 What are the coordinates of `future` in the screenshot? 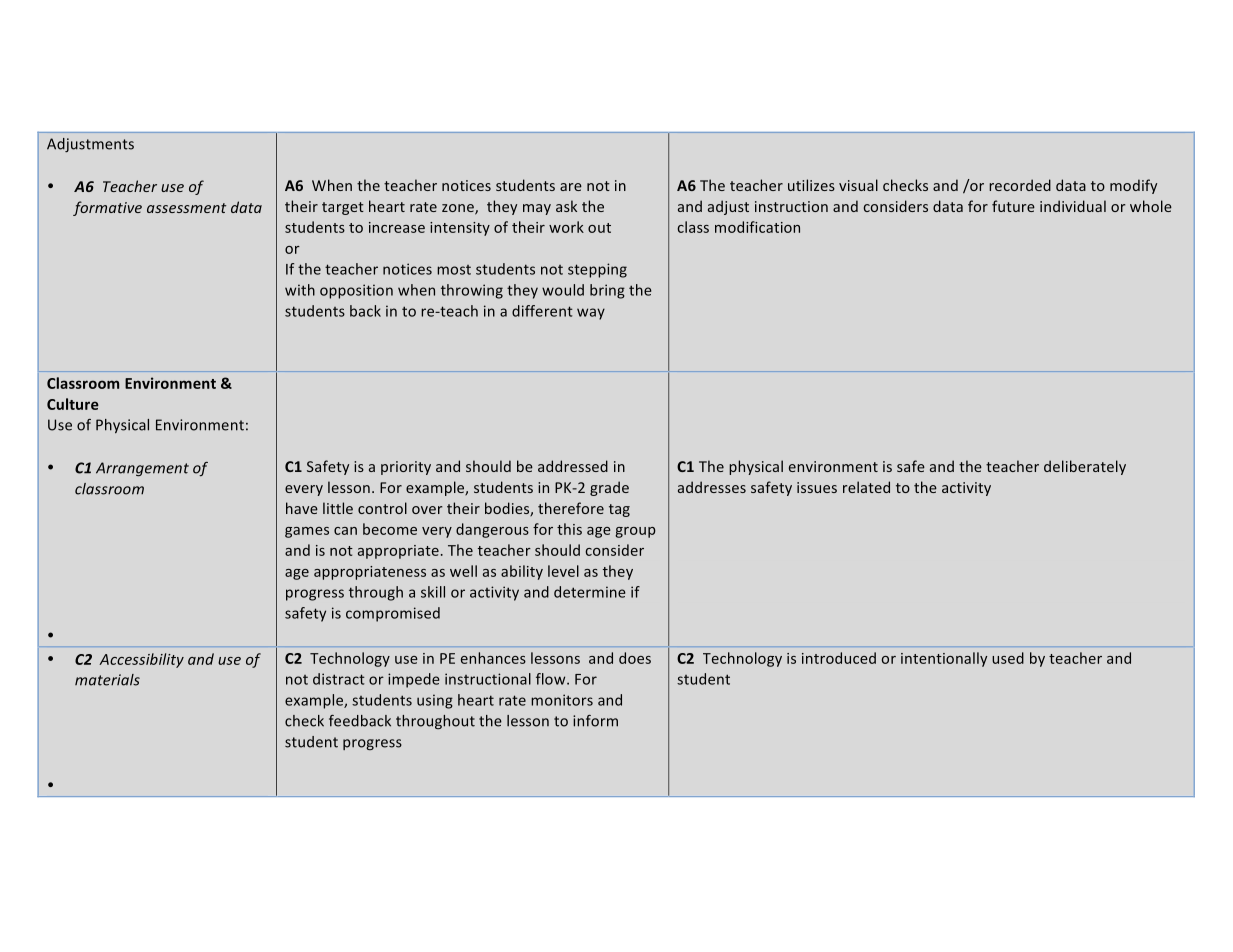 It's located at (1013, 206).
